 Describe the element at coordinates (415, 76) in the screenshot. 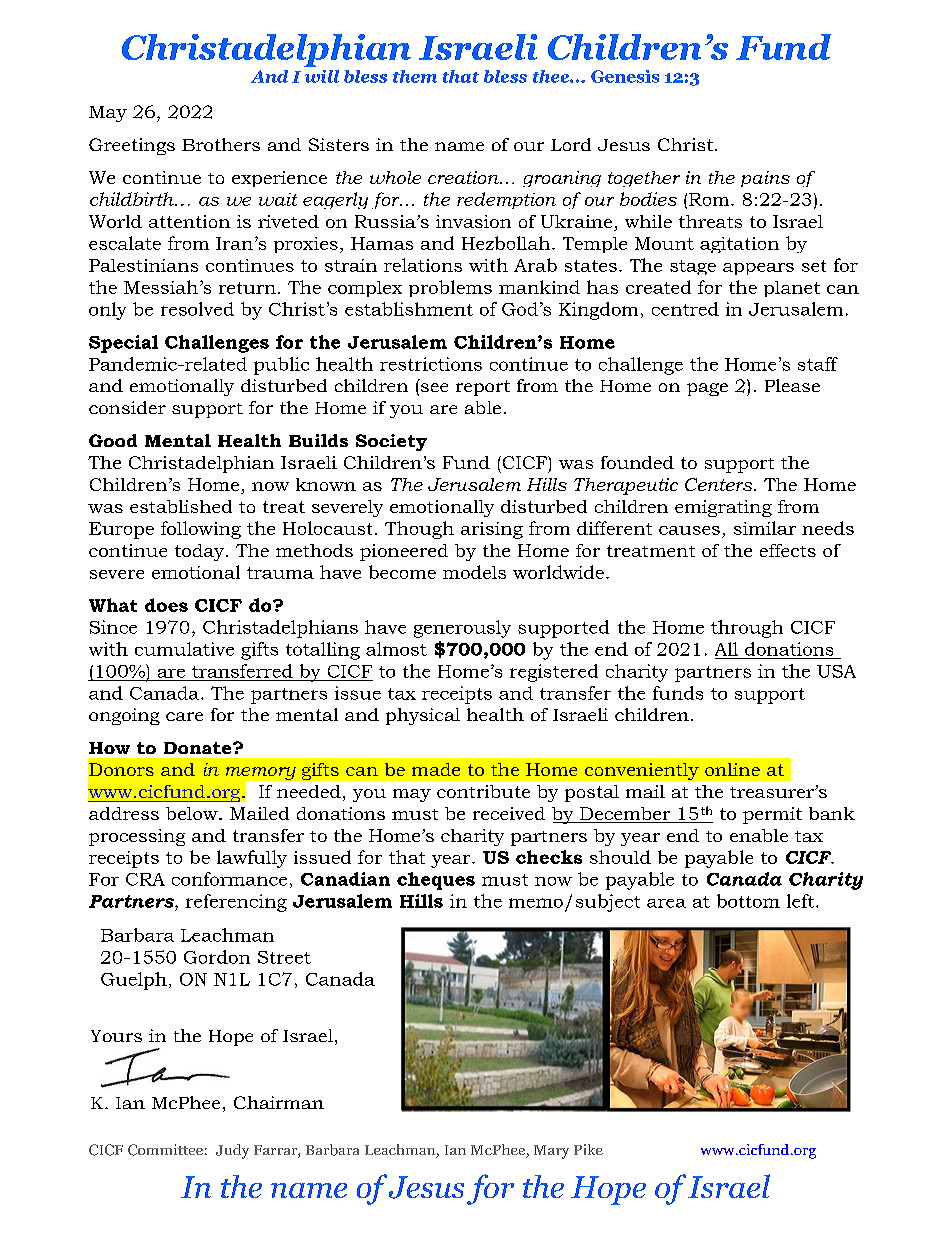

I see `them` at that location.
